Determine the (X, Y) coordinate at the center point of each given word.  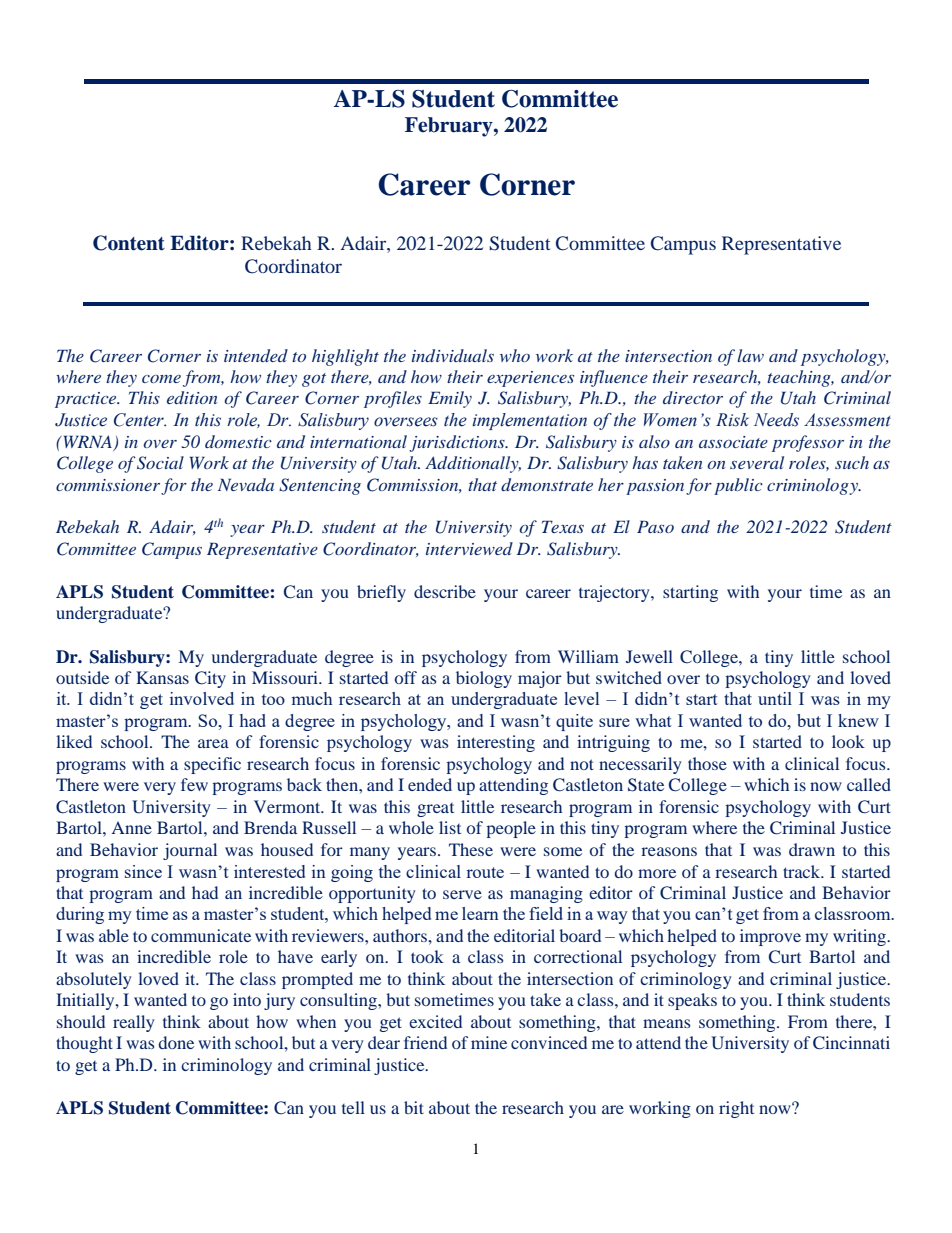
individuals (453, 355)
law (750, 355)
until (775, 698)
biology (484, 679)
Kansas (162, 677)
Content (129, 243)
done (176, 1042)
